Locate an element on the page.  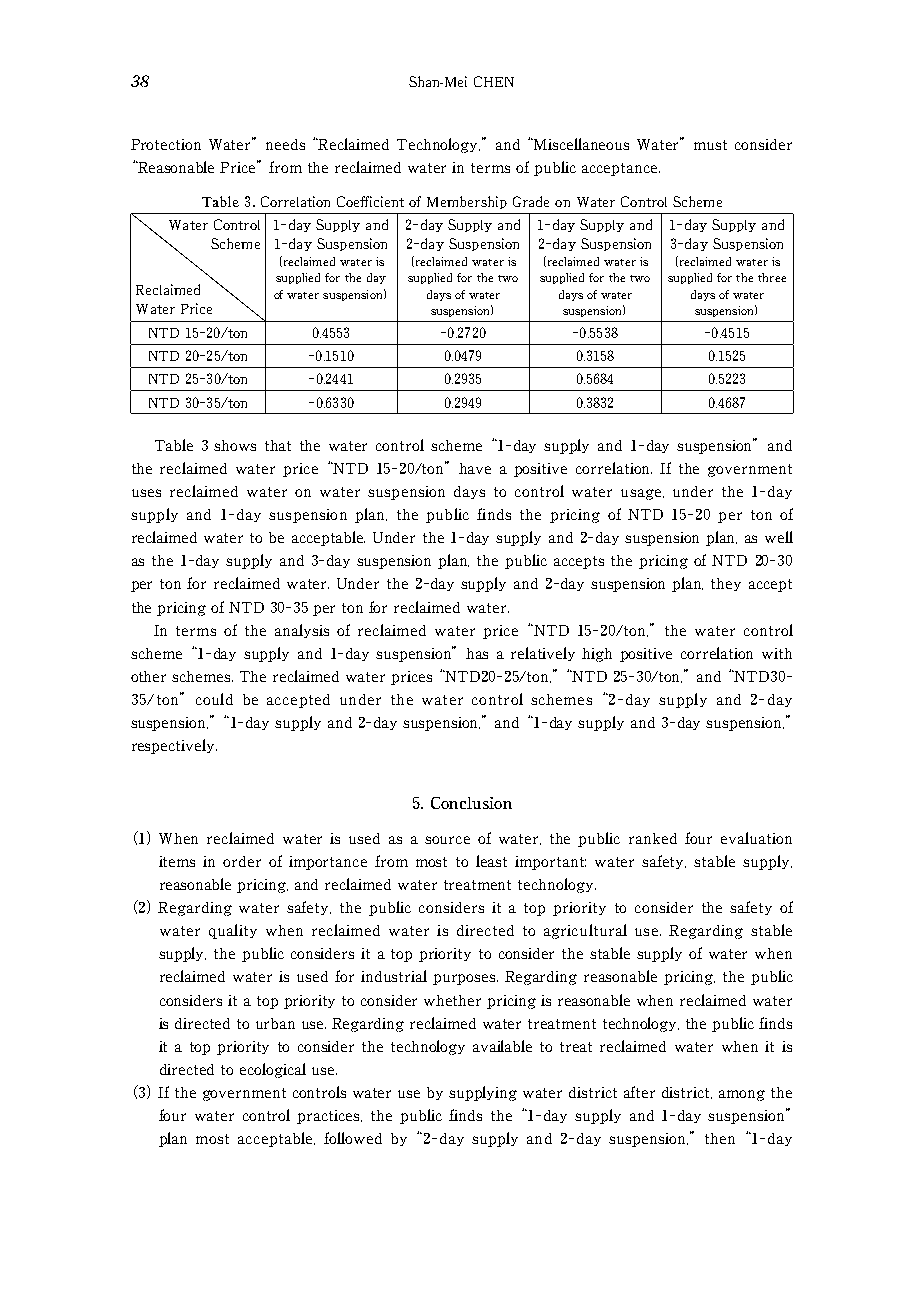
least is located at coordinates (491, 861).
